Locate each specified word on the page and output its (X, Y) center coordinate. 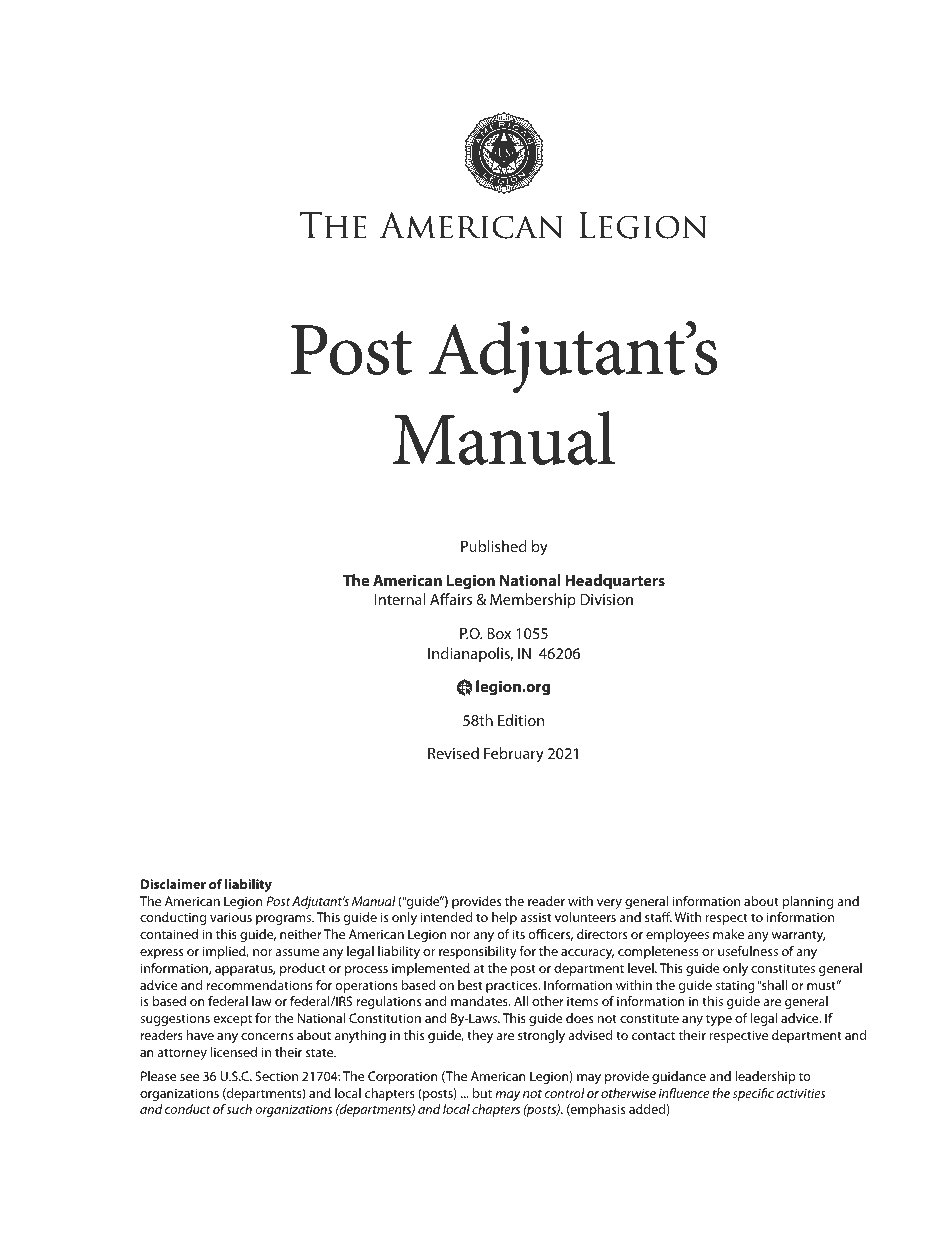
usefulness (748, 951)
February (514, 755)
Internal (399, 599)
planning (807, 902)
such (239, 1109)
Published (494, 546)
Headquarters (615, 582)
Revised (453, 753)
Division (606, 599)
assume (297, 952)
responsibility (478, 952)
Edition (521, 720)
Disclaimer (173, 884)
